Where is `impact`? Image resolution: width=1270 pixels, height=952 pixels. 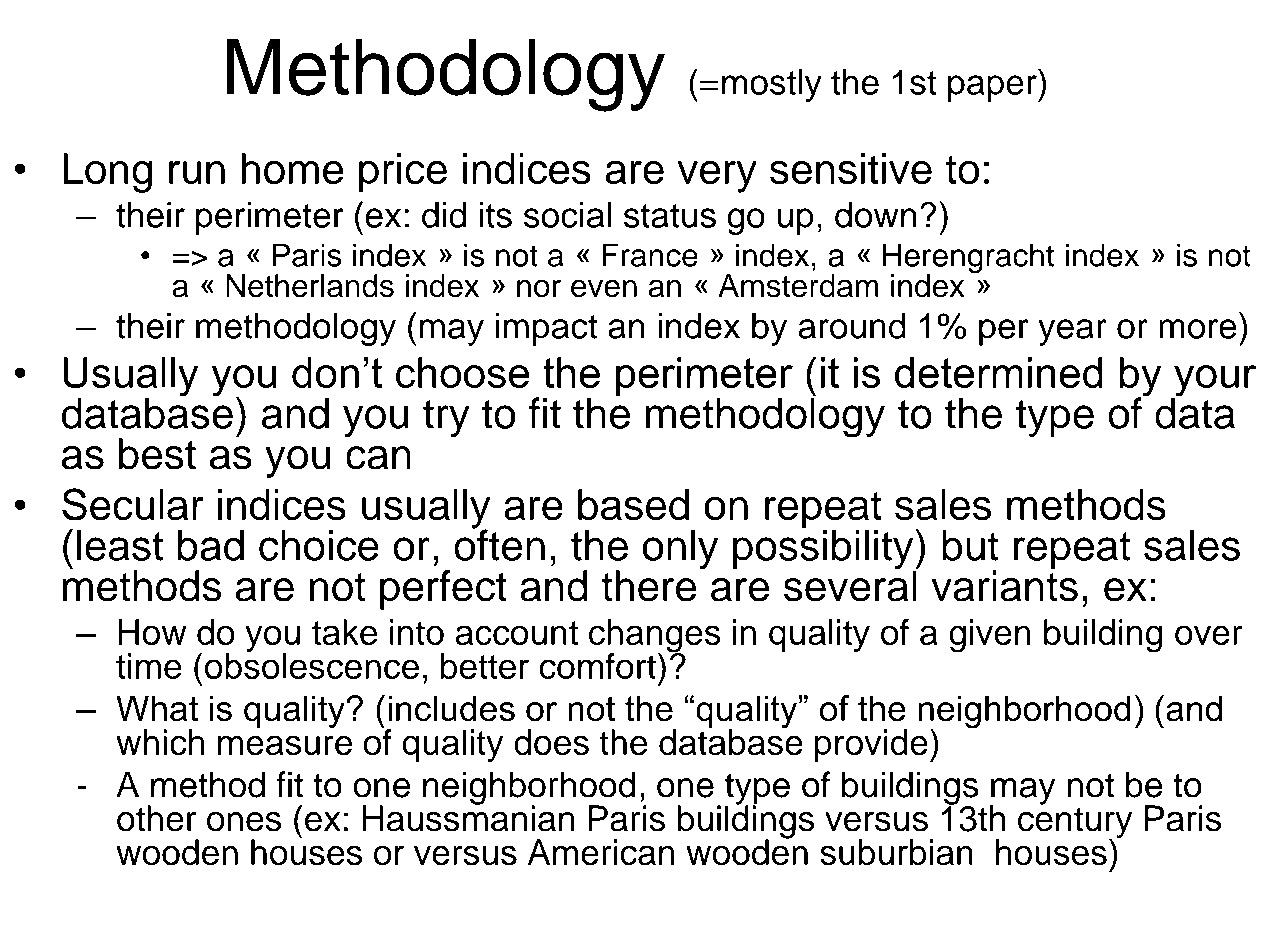 impact is located at coordinates (546, 329).
